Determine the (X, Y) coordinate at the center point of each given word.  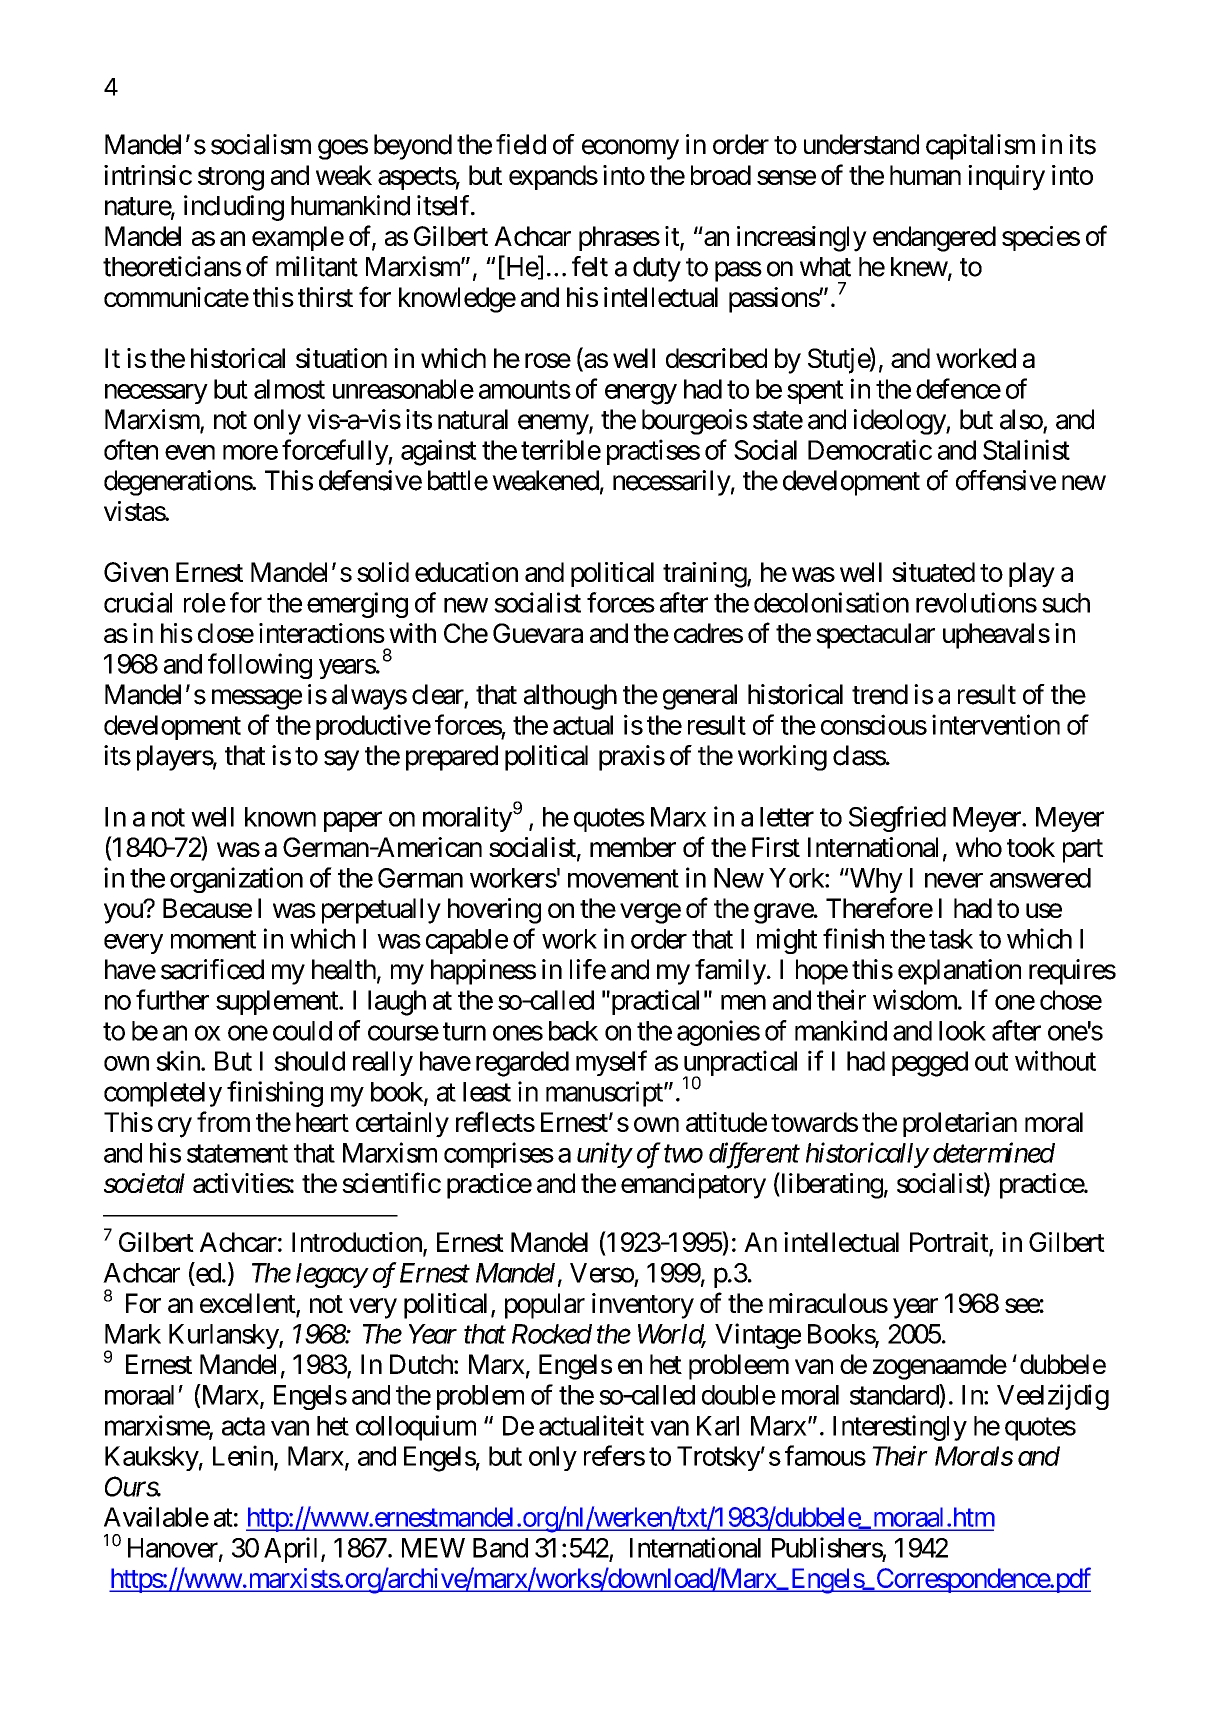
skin (179, 1060)
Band (500, 1548)
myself (611, 1063)
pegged (930, 1064)
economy (630, 149)
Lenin (244, 1456)
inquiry (1006, 178)
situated (933, 572)
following (260, 666)
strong (231, 179)
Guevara (538, 633)
